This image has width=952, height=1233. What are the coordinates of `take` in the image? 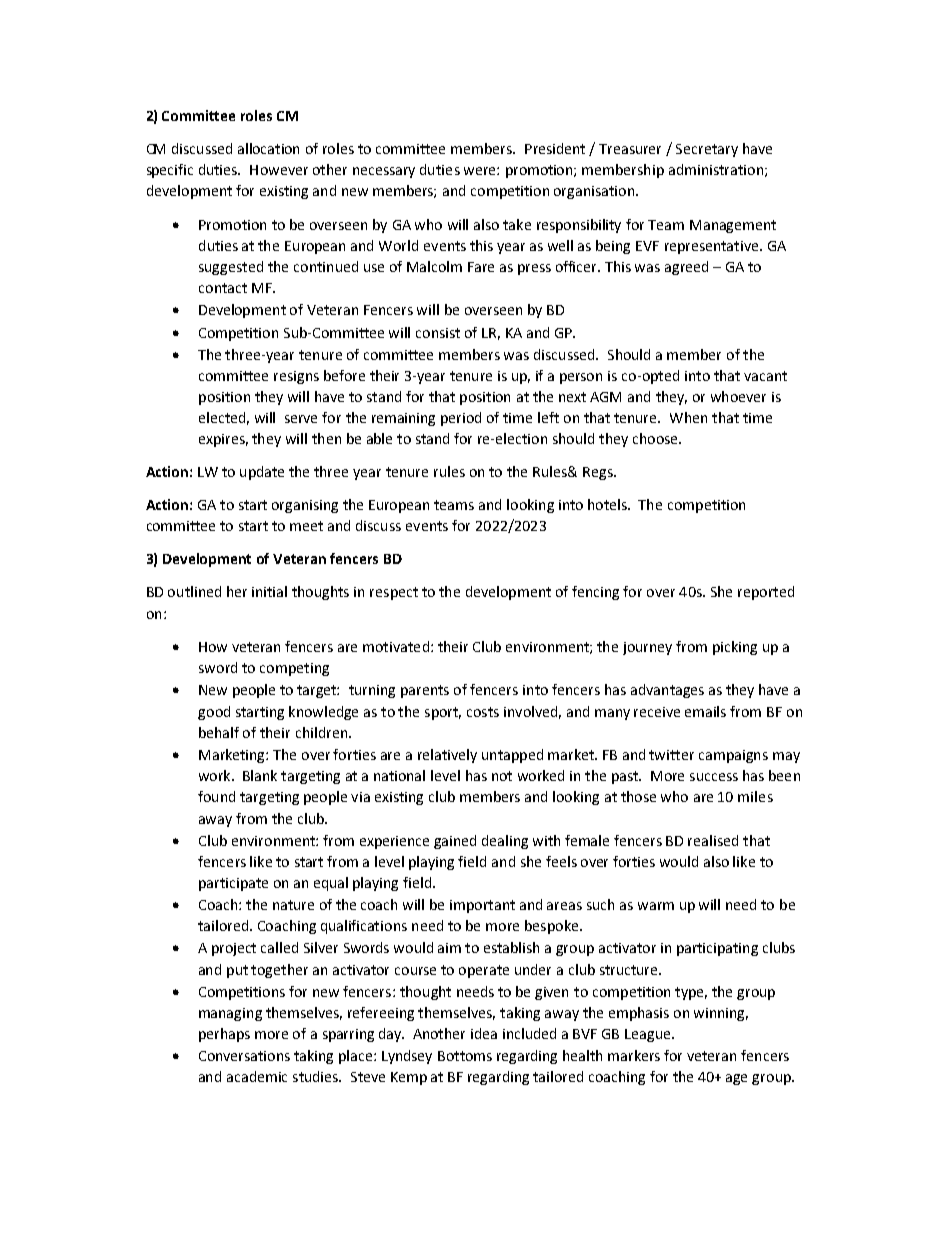 It's located at (517, 224).
